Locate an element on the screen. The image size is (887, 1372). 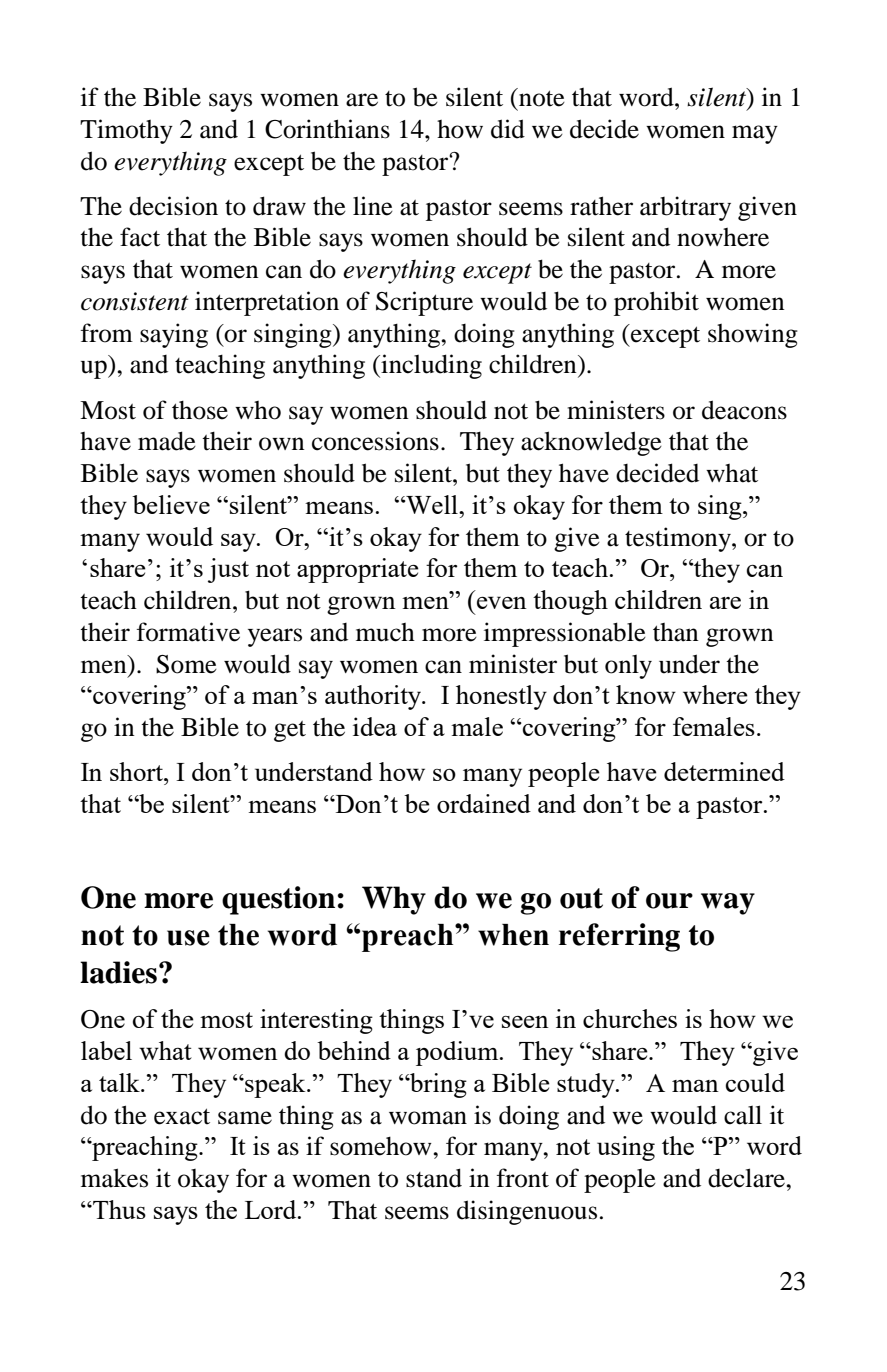
Why is located at coordinates (394, 900).
